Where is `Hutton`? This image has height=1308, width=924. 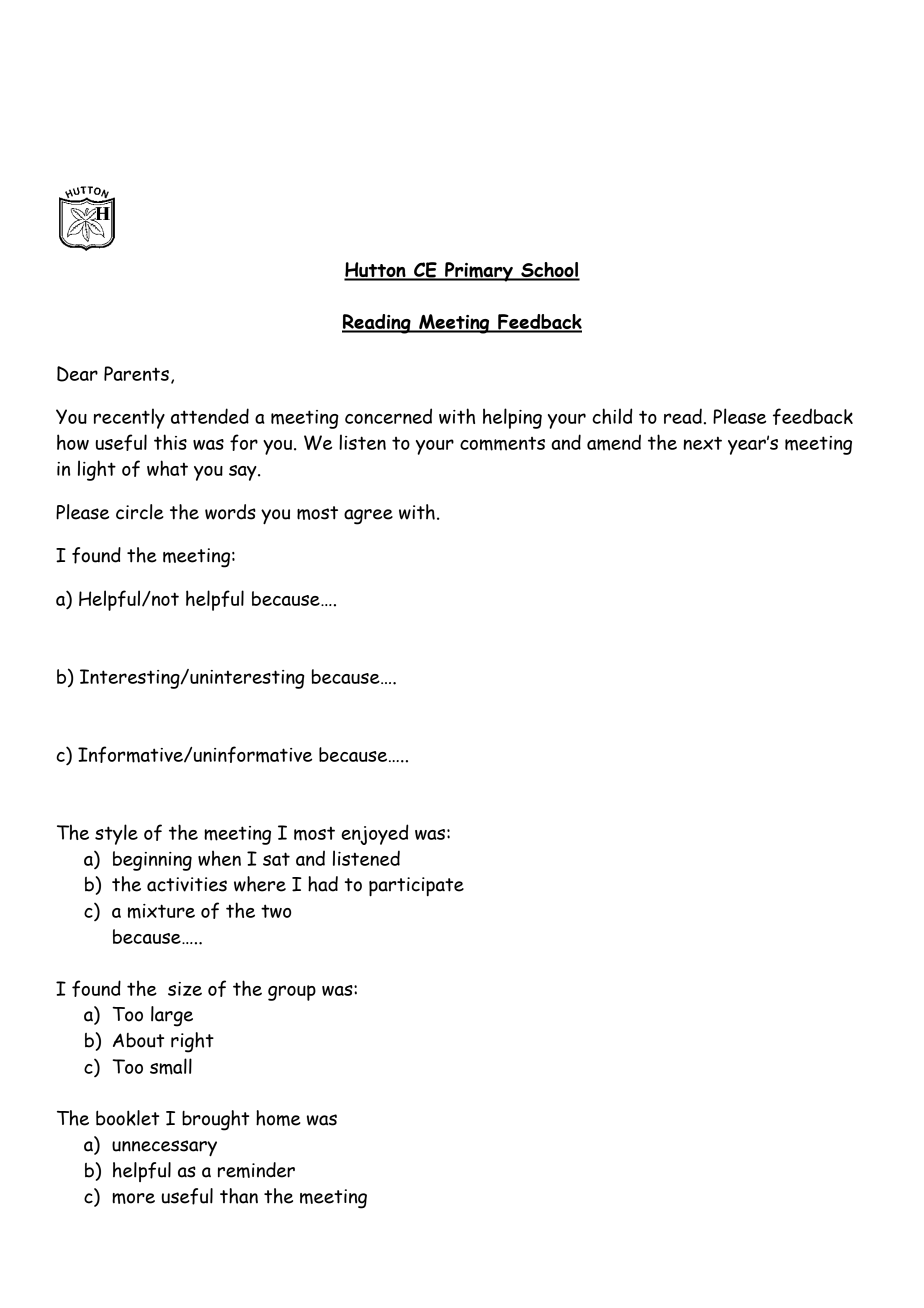 Hutton is located at coordinates (376, 271).
